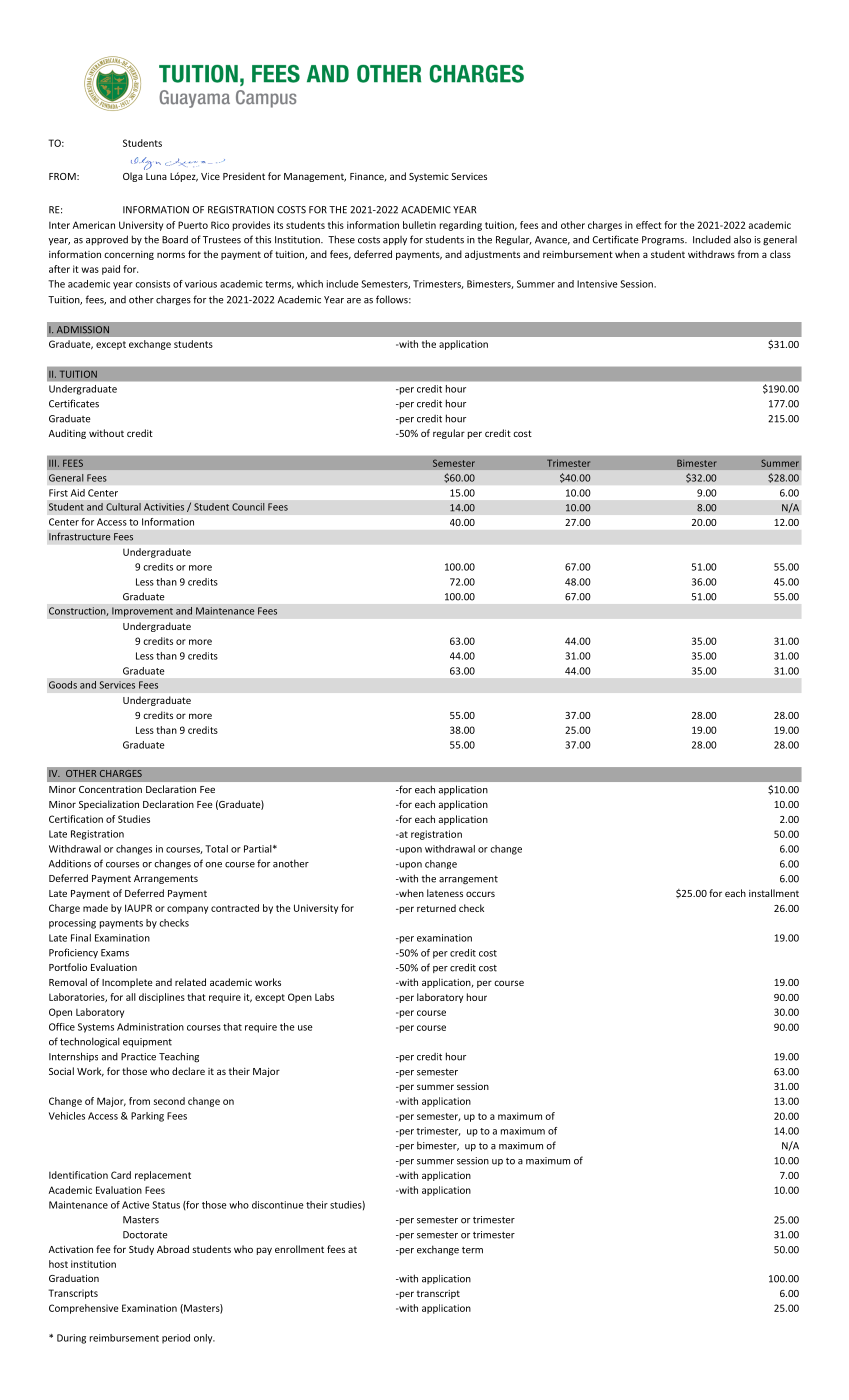  What do you see at coordinates (164, 507) in the document?
I see `Activities` at bounding box center [164, 507].
